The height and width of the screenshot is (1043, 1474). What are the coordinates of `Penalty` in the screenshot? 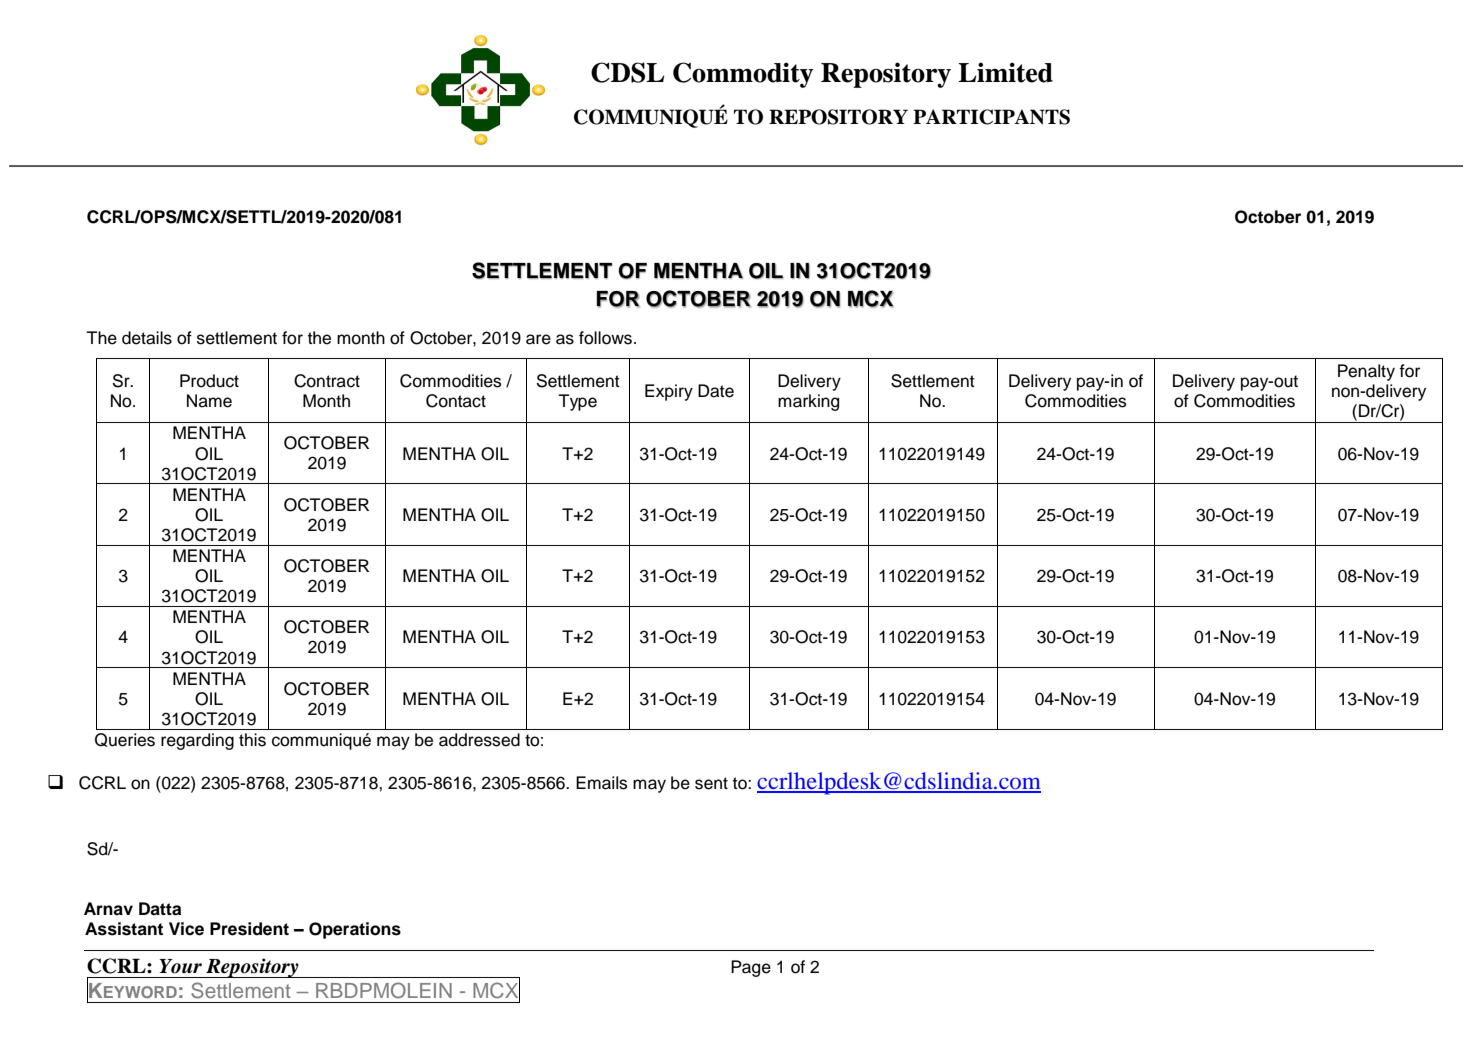 It's located at (1366, 372).
